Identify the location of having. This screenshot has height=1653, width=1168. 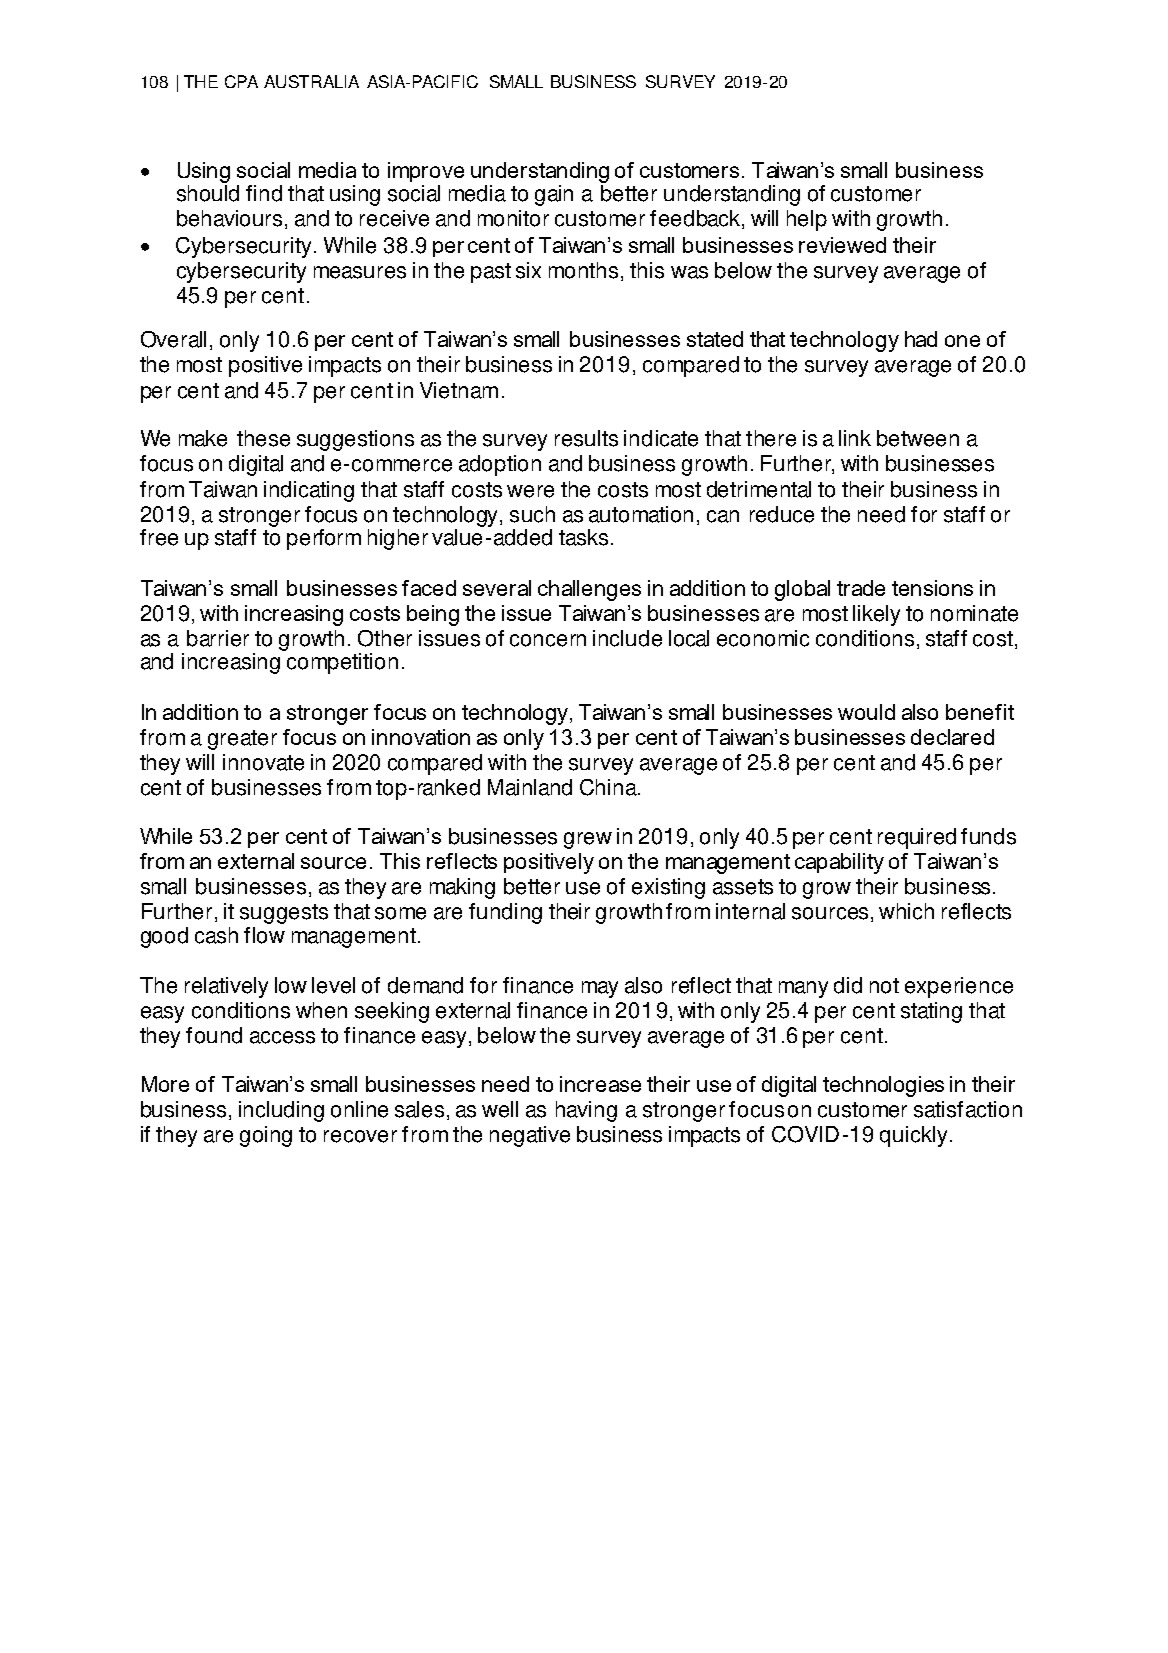
(586, 1111).
